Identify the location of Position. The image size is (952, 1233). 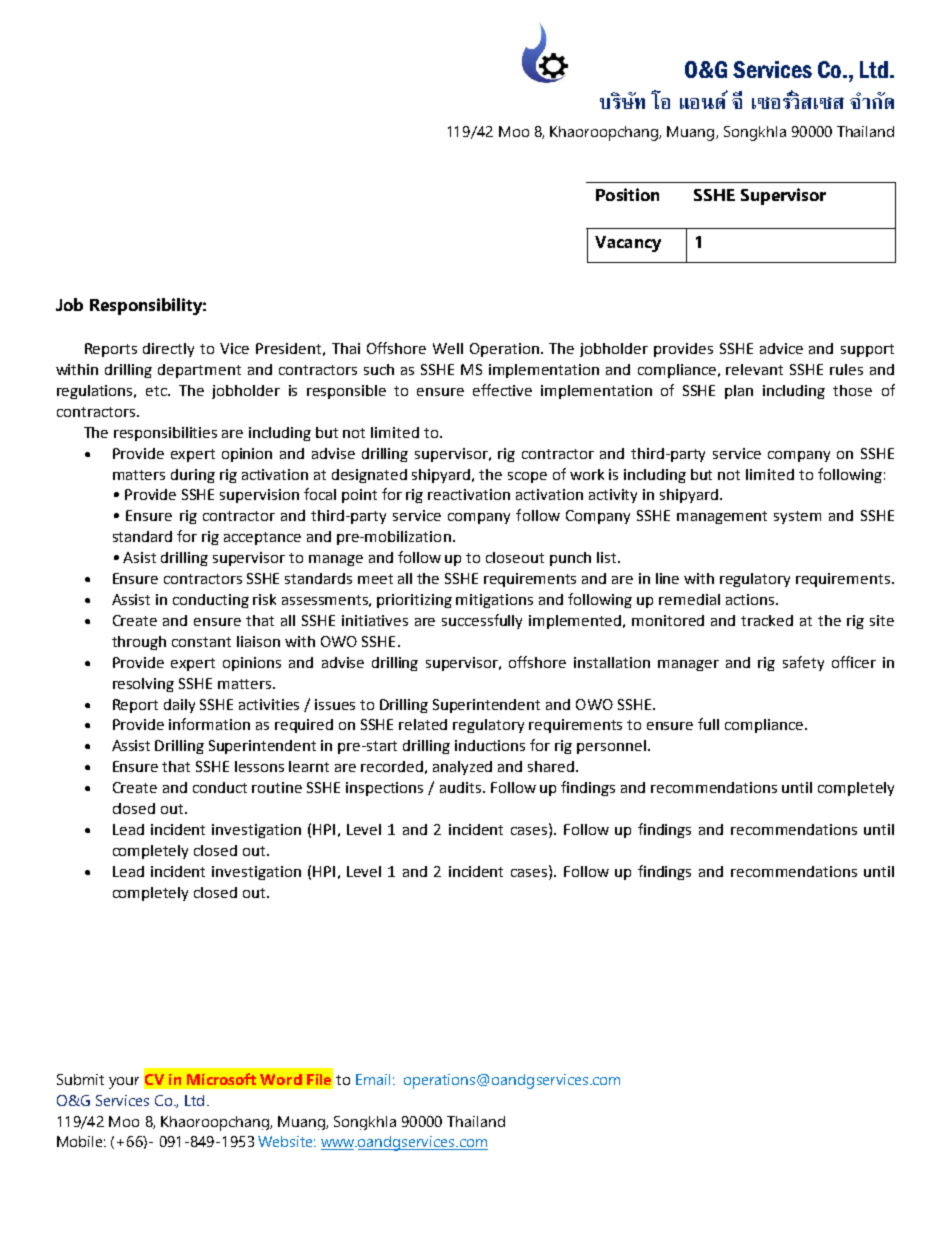
(627, 194).
